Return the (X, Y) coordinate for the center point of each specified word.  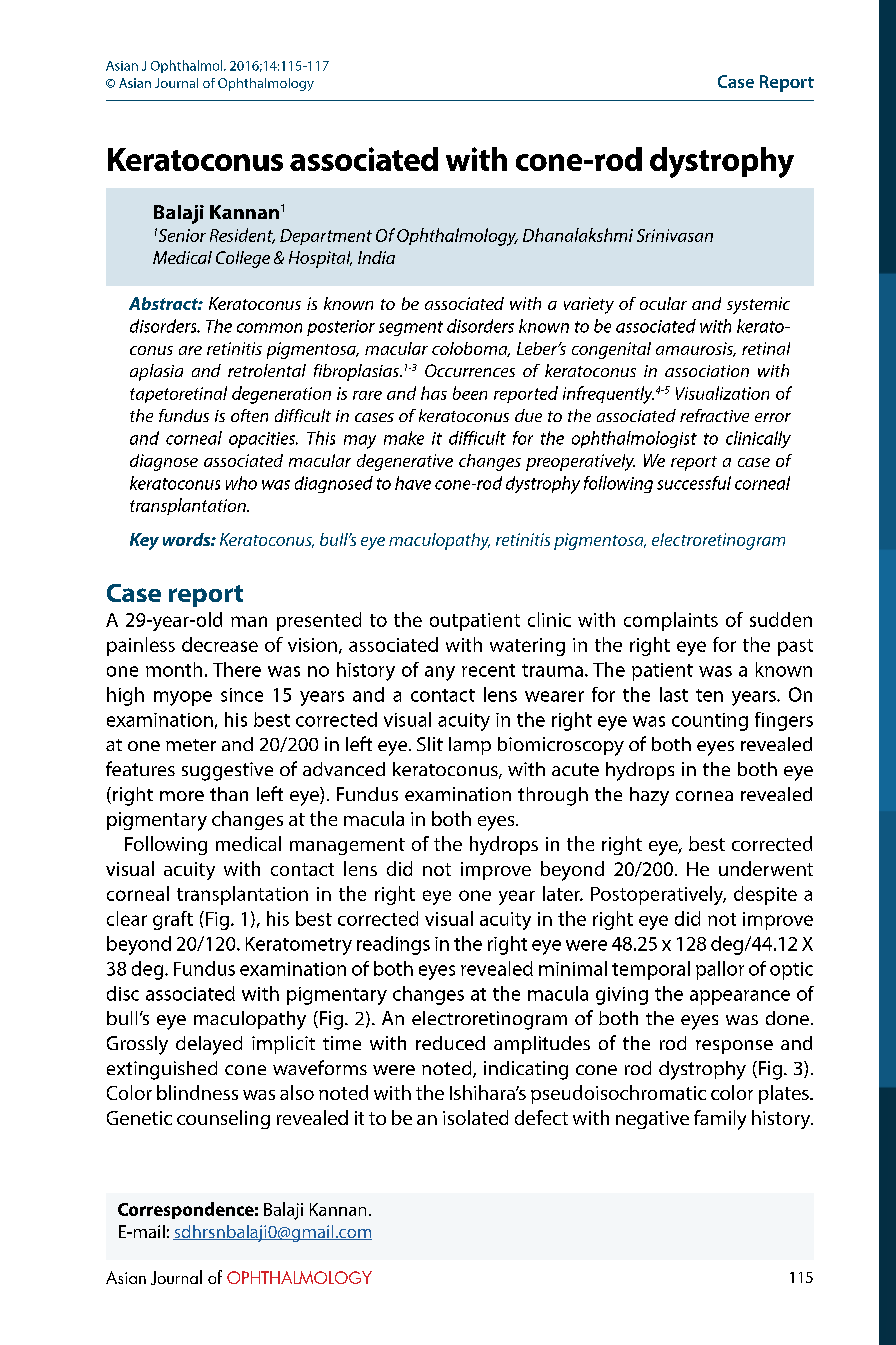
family (720, 1120)
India (376, 257)
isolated (475, 1117)
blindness (197, 1092)
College (243, 259)
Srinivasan (675, 235)
